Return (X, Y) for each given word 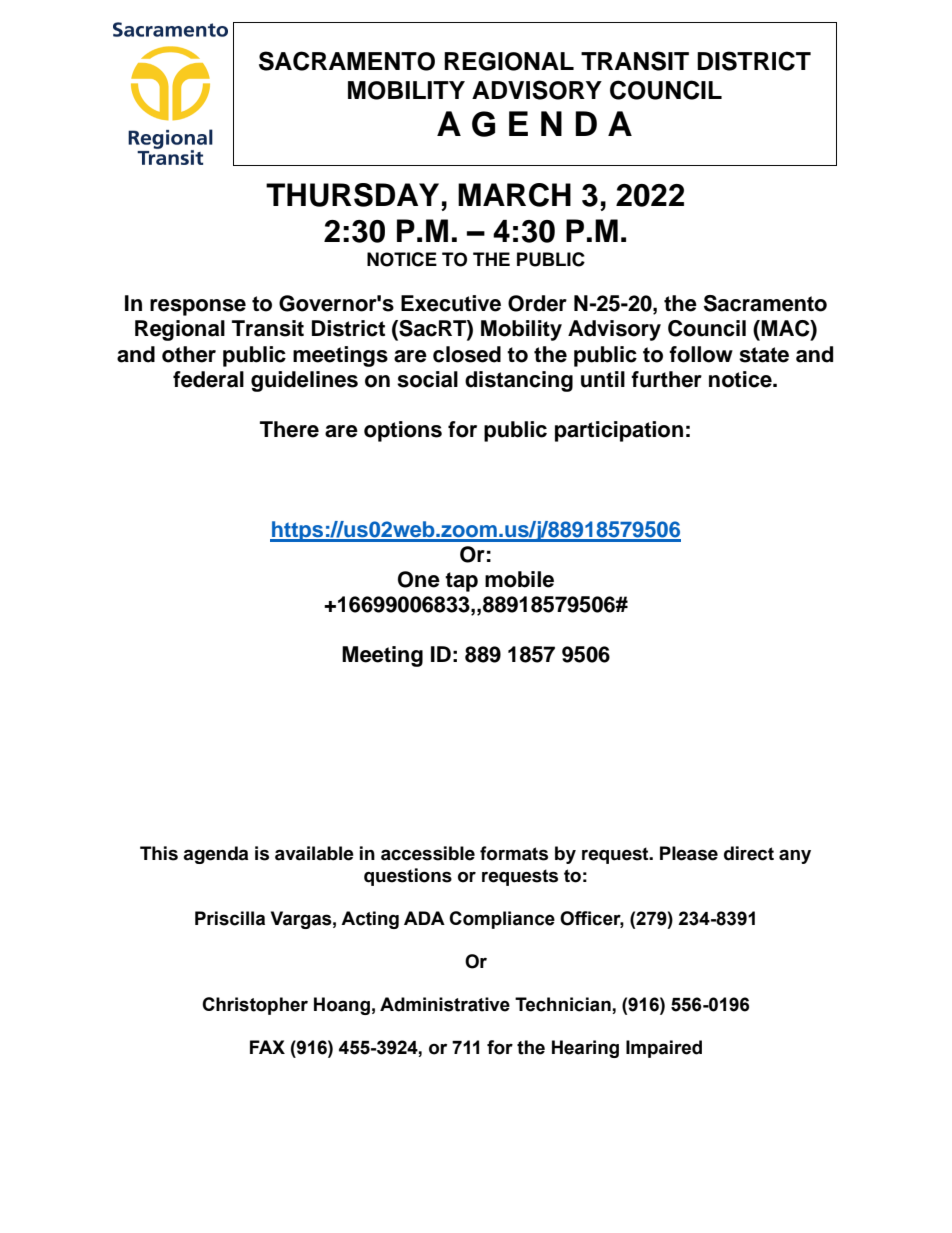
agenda (215, 855)
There (289, 429)
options (403, 431)
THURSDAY (352, 195)
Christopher (255, 1006)
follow (701, 354)
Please (689, 853)
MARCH (514, 195)
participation (619, 431)
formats (514, 853)
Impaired (664, 1049)
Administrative (445, 1004)
